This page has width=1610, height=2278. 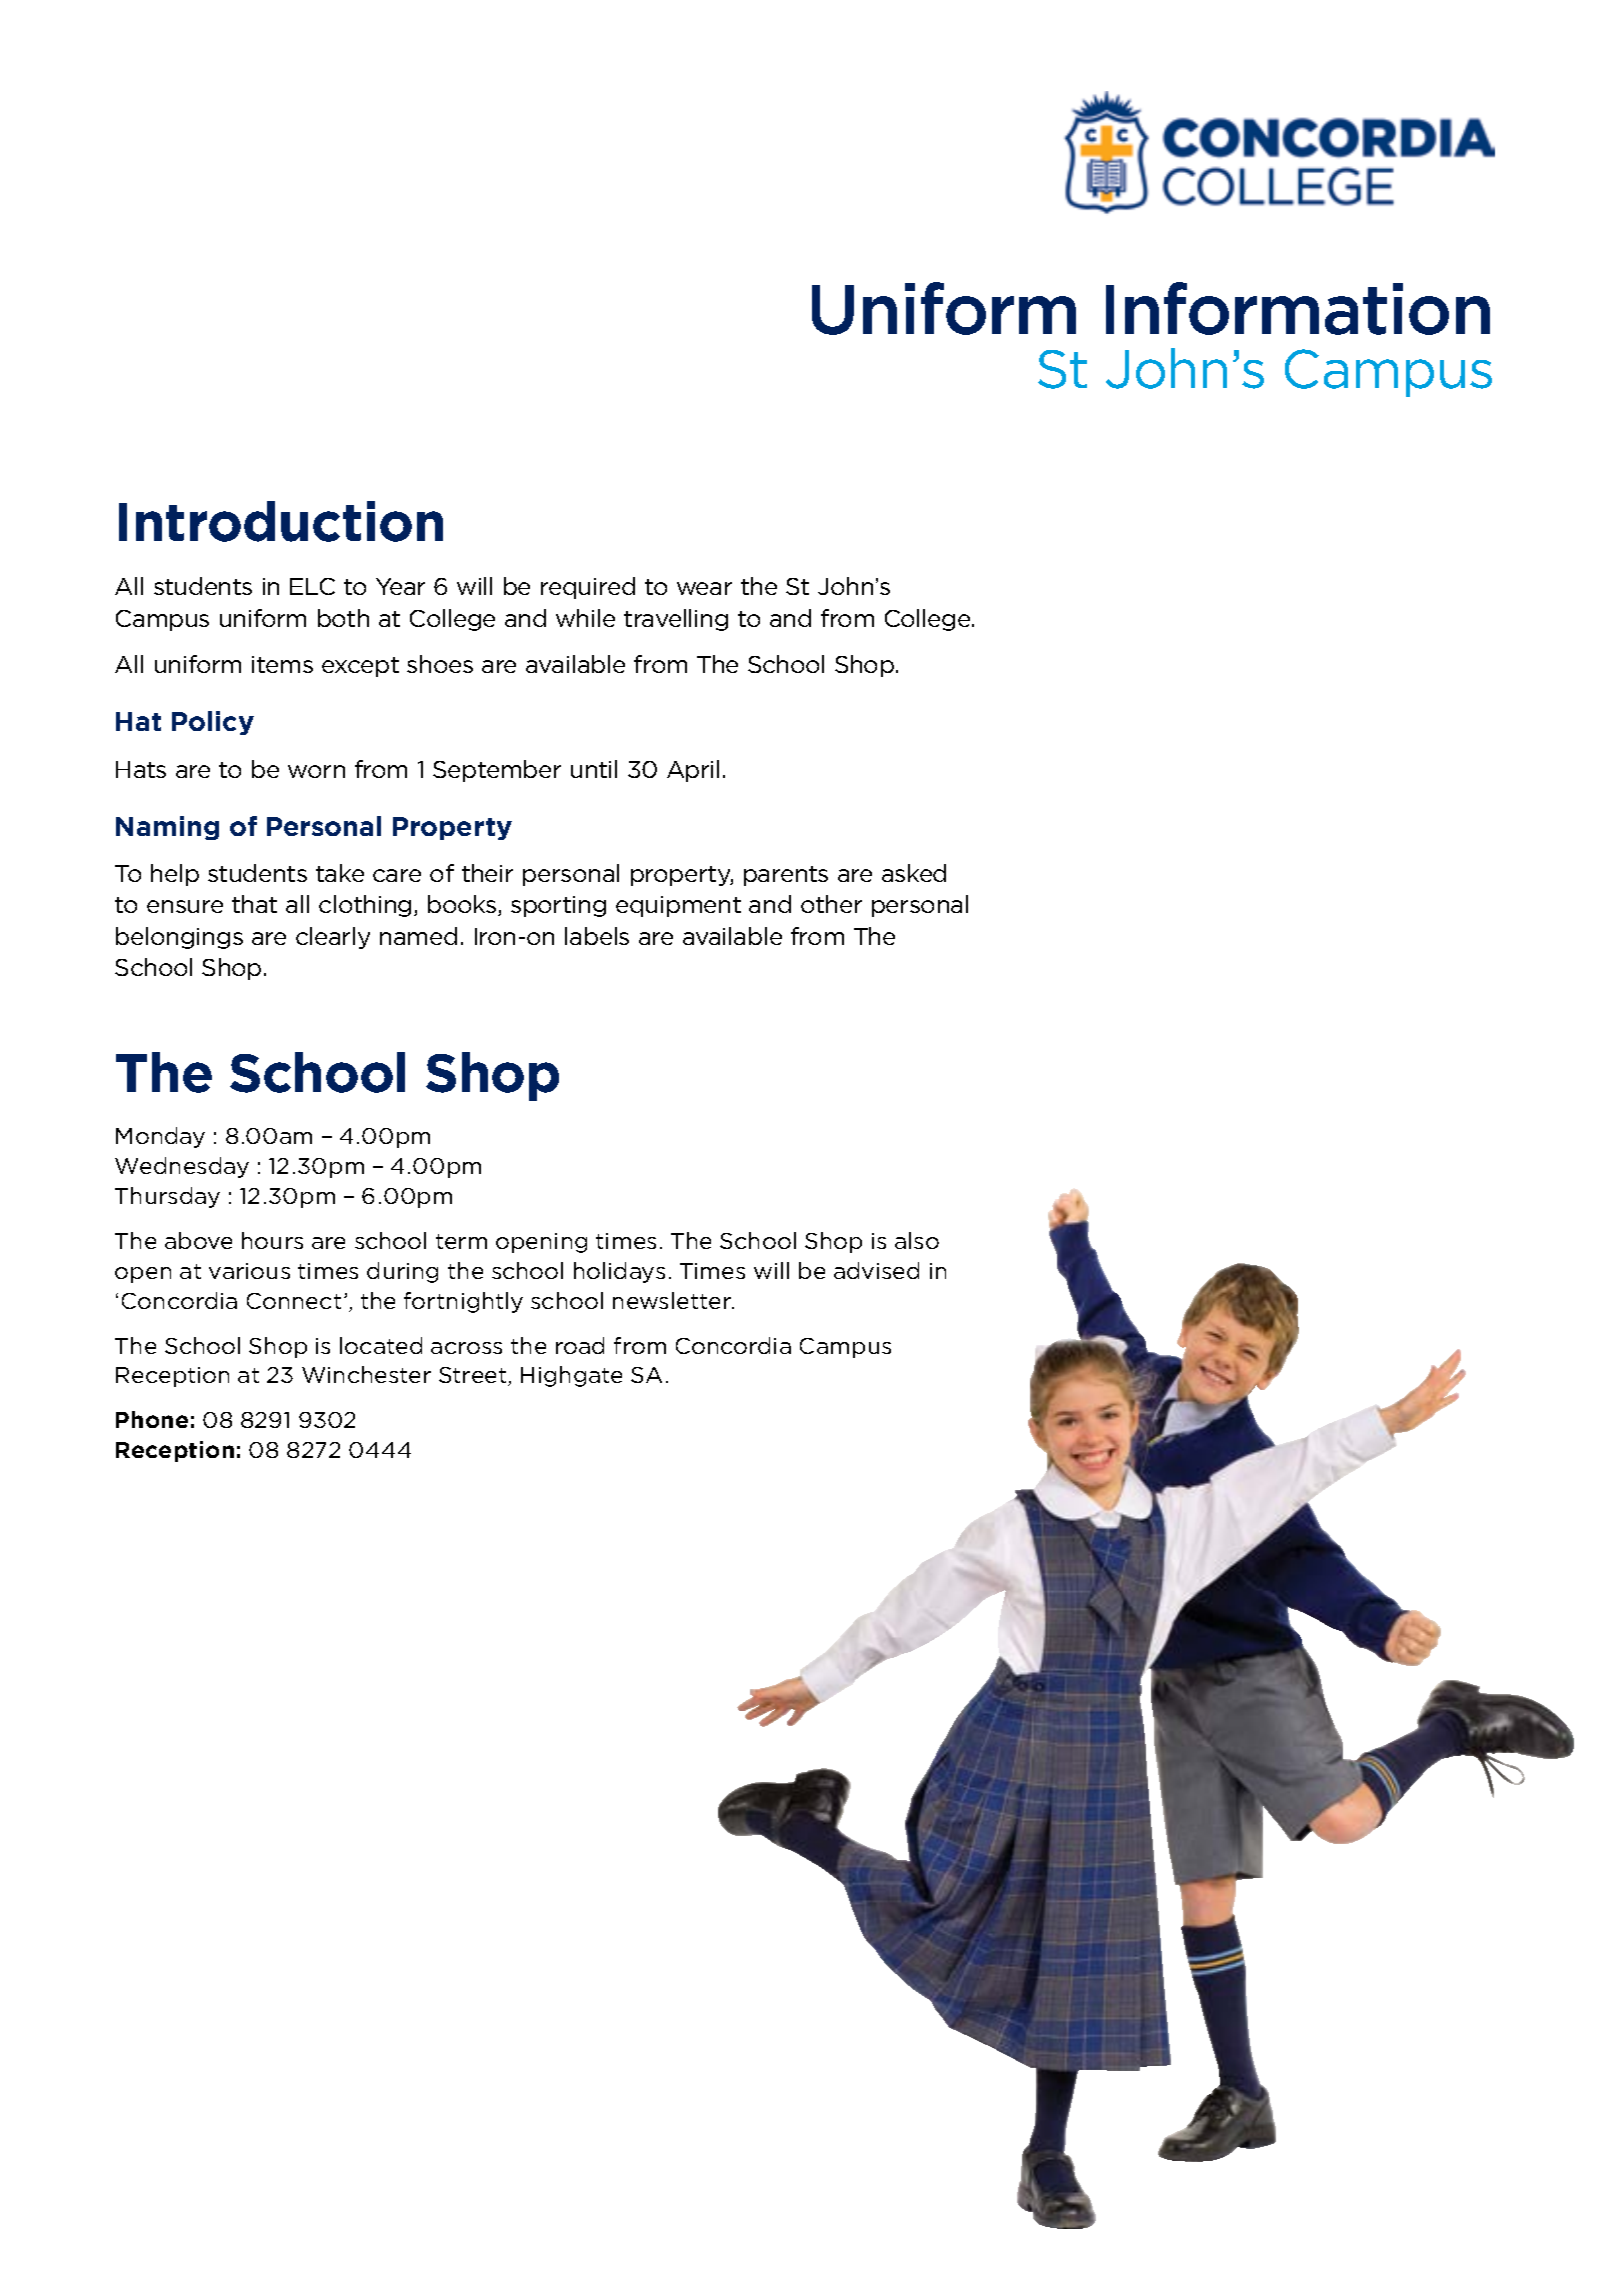 I want to click on Information, so click(x=1298, y=308).
